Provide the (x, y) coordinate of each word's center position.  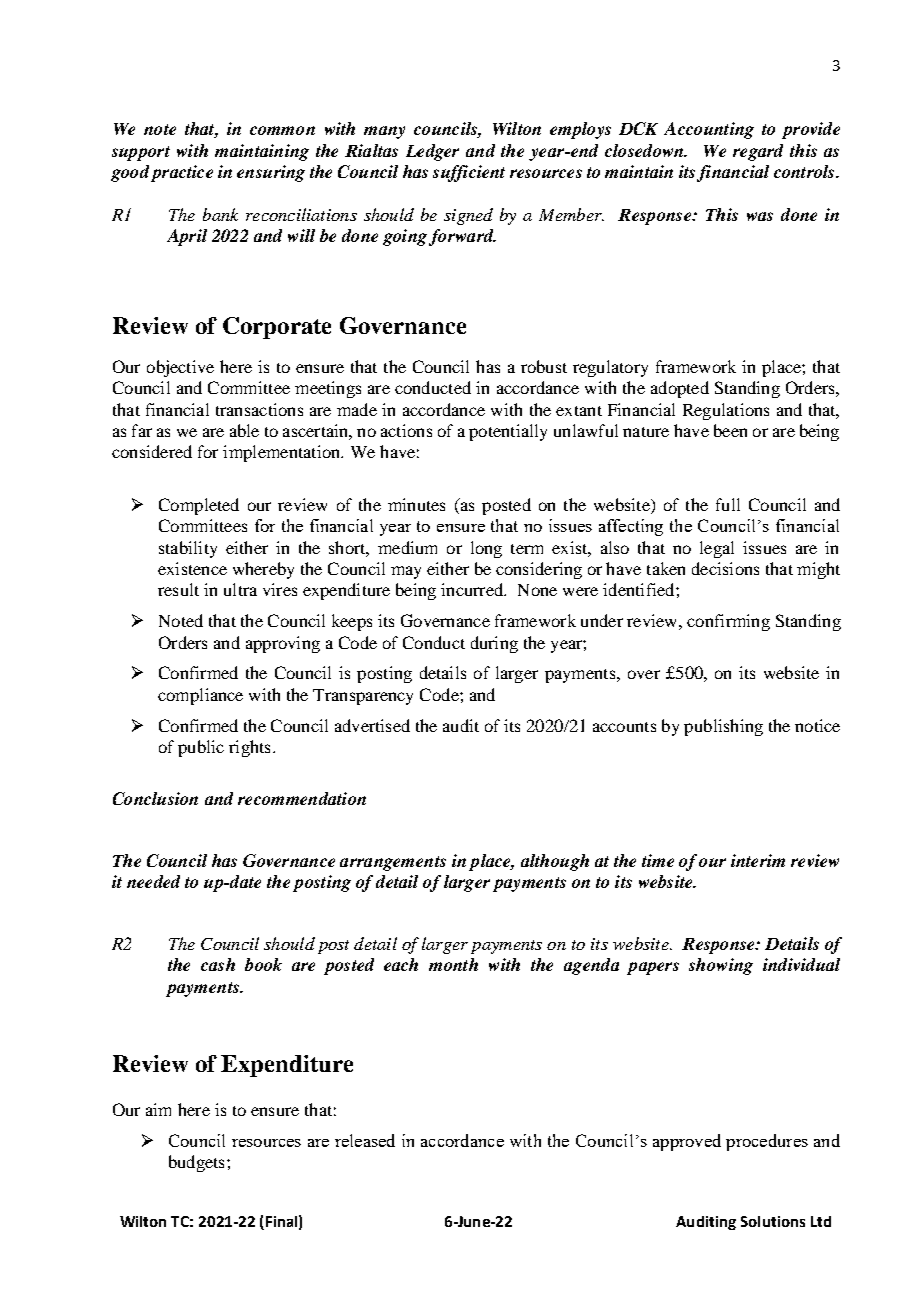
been (730, 430)
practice (182, 173)
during (494, 644)
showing (721, 966)
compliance (200, 696)
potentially (508, 432)
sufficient (469, 173)
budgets (196, 1163)
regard (758, 152)
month (453, 964)
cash (218, 964)
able (244, 430)
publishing (723, 727)
